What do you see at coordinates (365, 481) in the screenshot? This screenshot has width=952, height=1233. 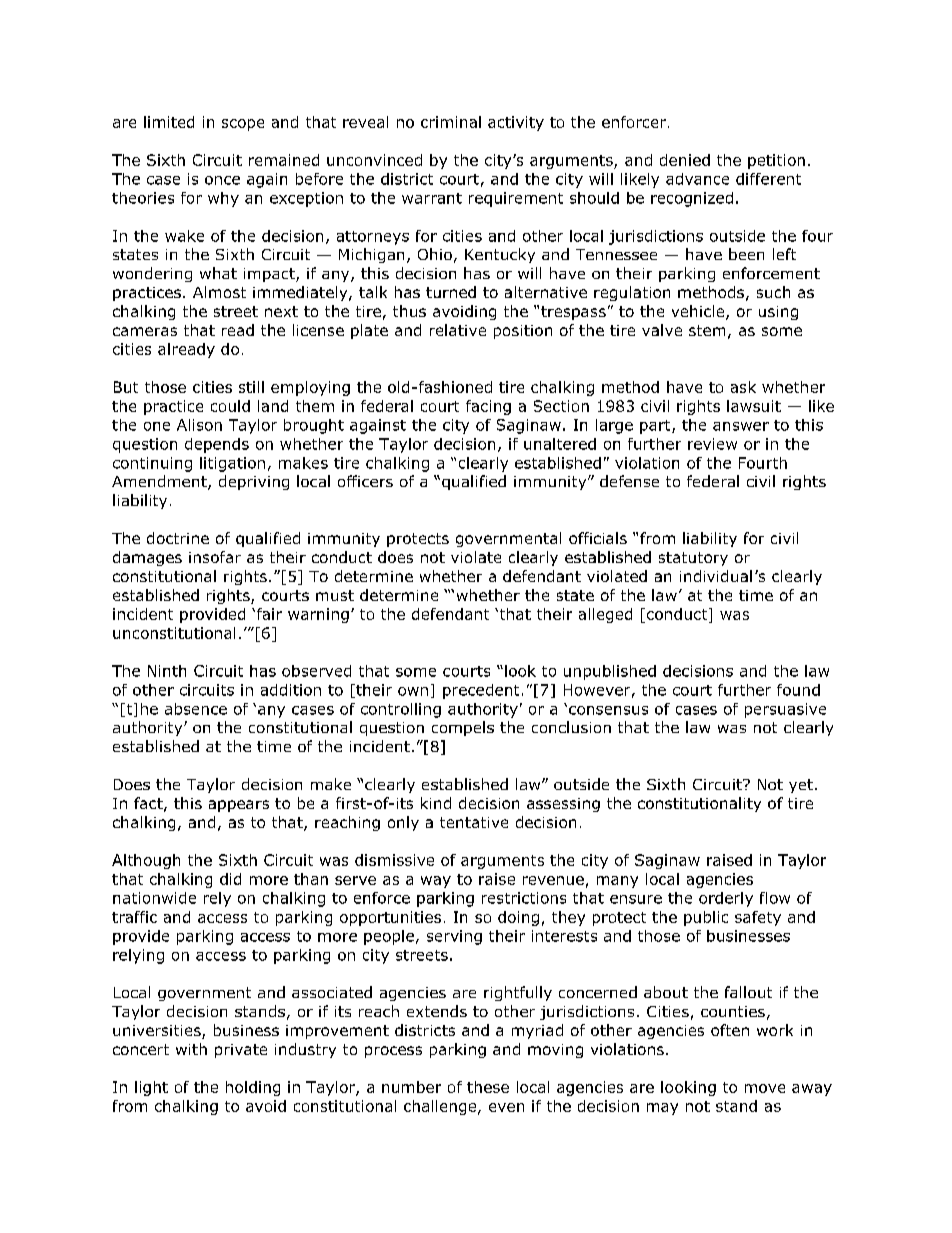 I see `officers` at bounding box center [365, 481].
